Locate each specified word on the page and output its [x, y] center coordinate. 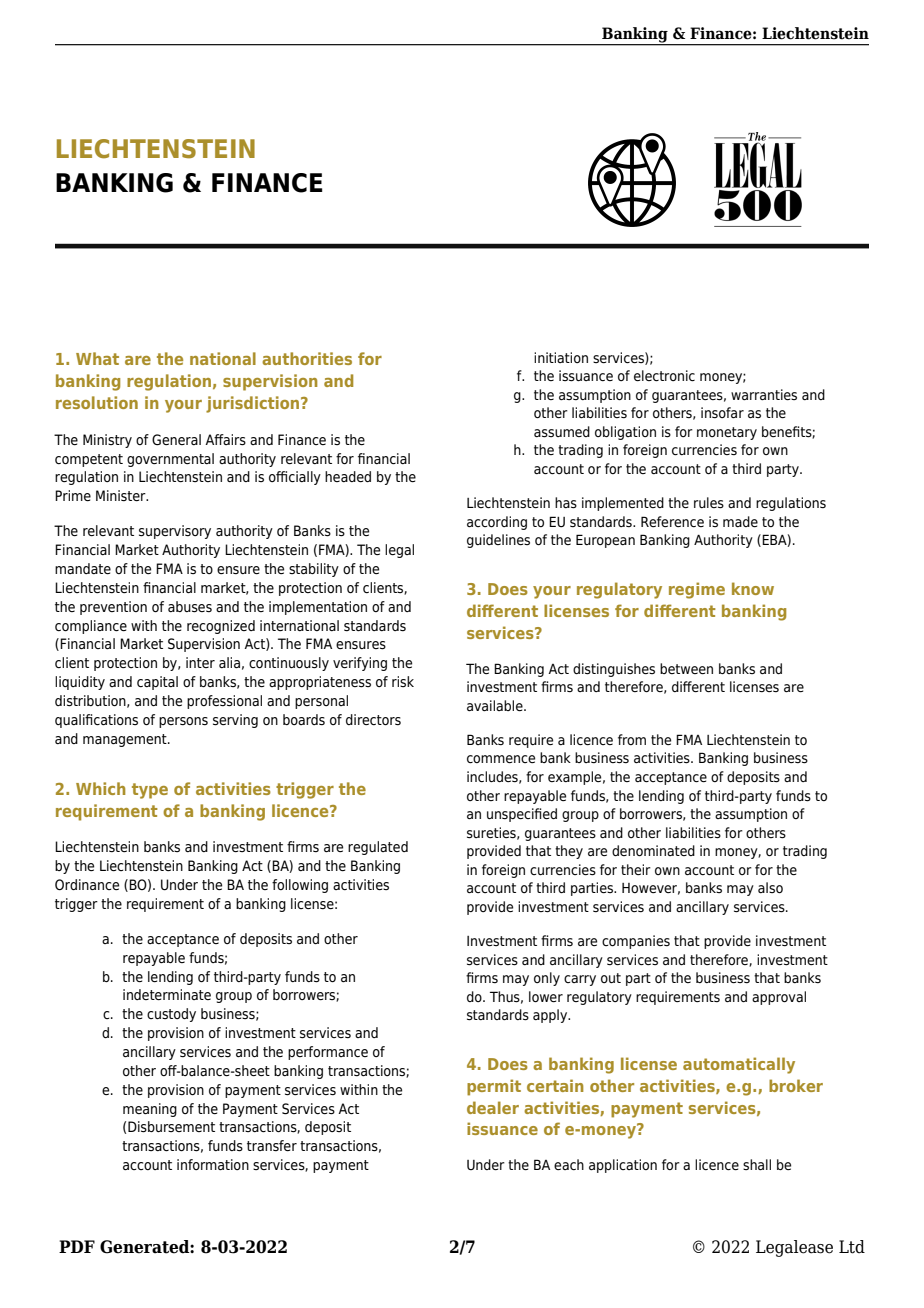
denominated [653, 851]
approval [779, 998]
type [150, 791]
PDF [77, 1246]
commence [501, 759]
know [753, 588]
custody [171, 1015]
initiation [561, 357]
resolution [97, 402]
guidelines [498, 541]
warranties [764, 395]
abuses [190, 607]
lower [546, 997]
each [569, 1164]
